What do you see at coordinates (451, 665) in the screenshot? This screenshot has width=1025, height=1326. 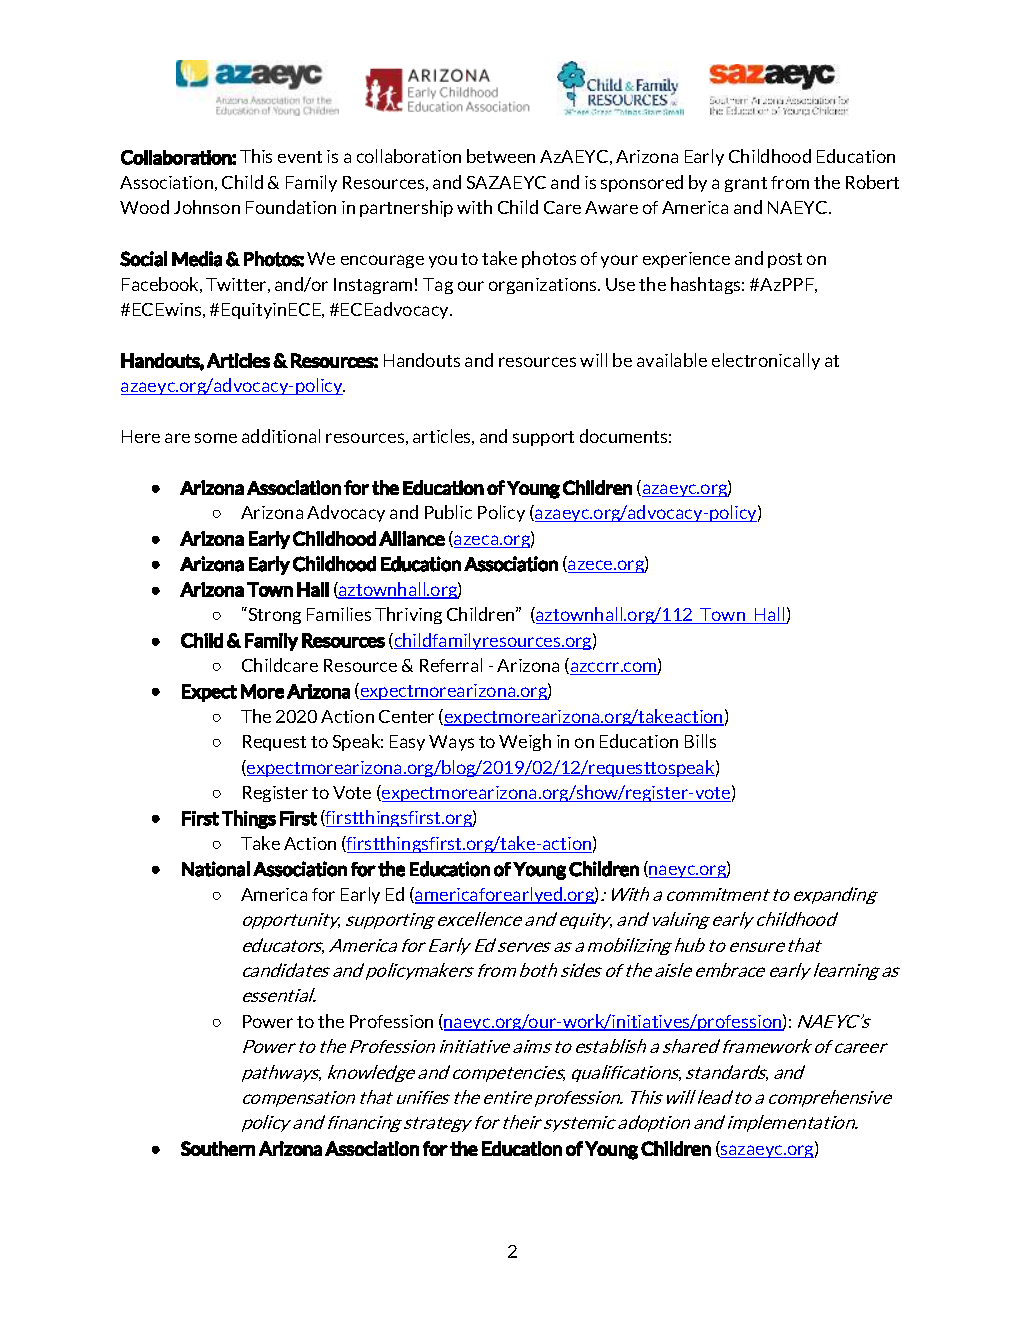 I see `Referral` at bounding box center [451, 665].
